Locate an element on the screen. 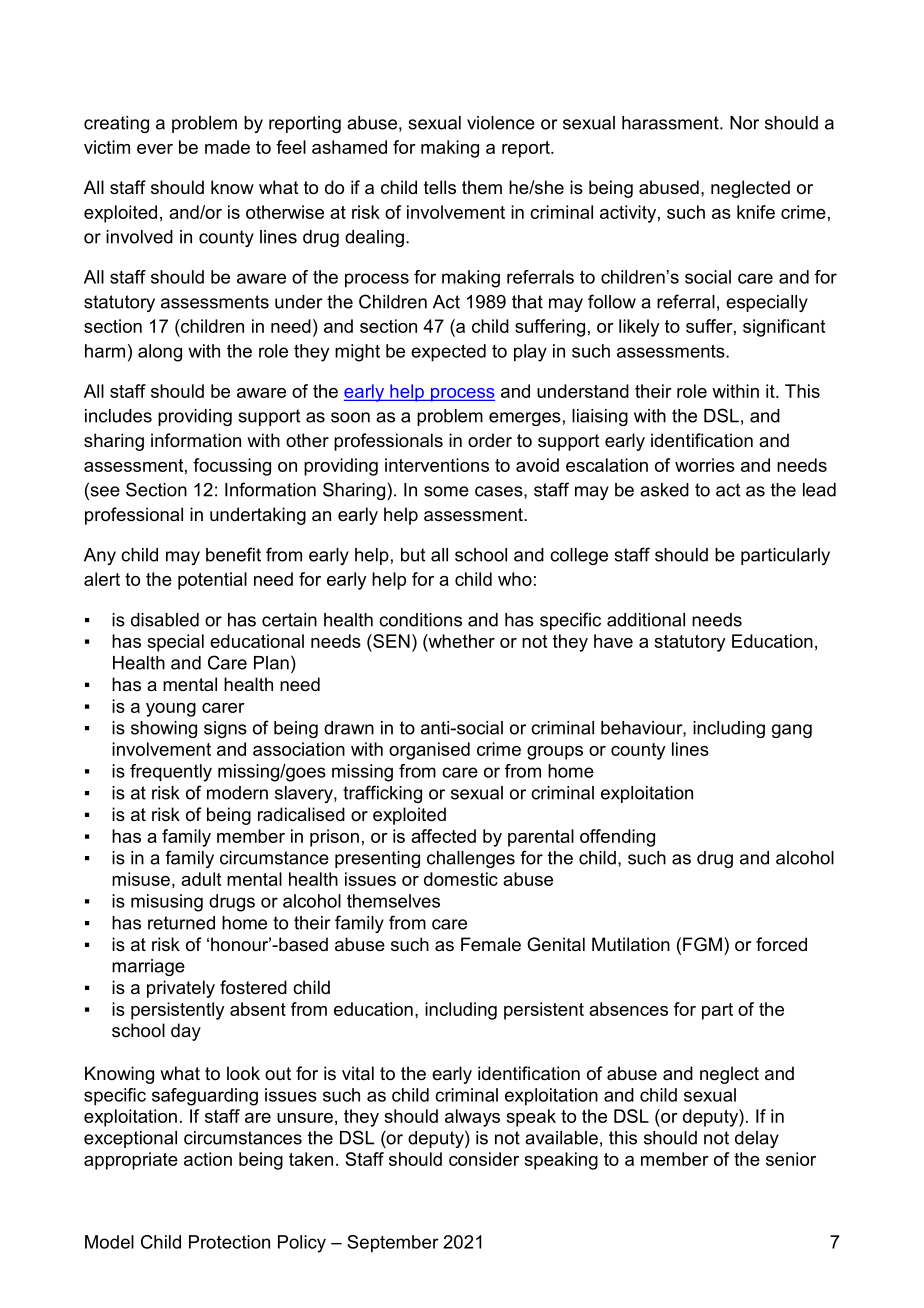 This screenshot has width=924, height=1308. Nor is located at coordinates (744, 123).
